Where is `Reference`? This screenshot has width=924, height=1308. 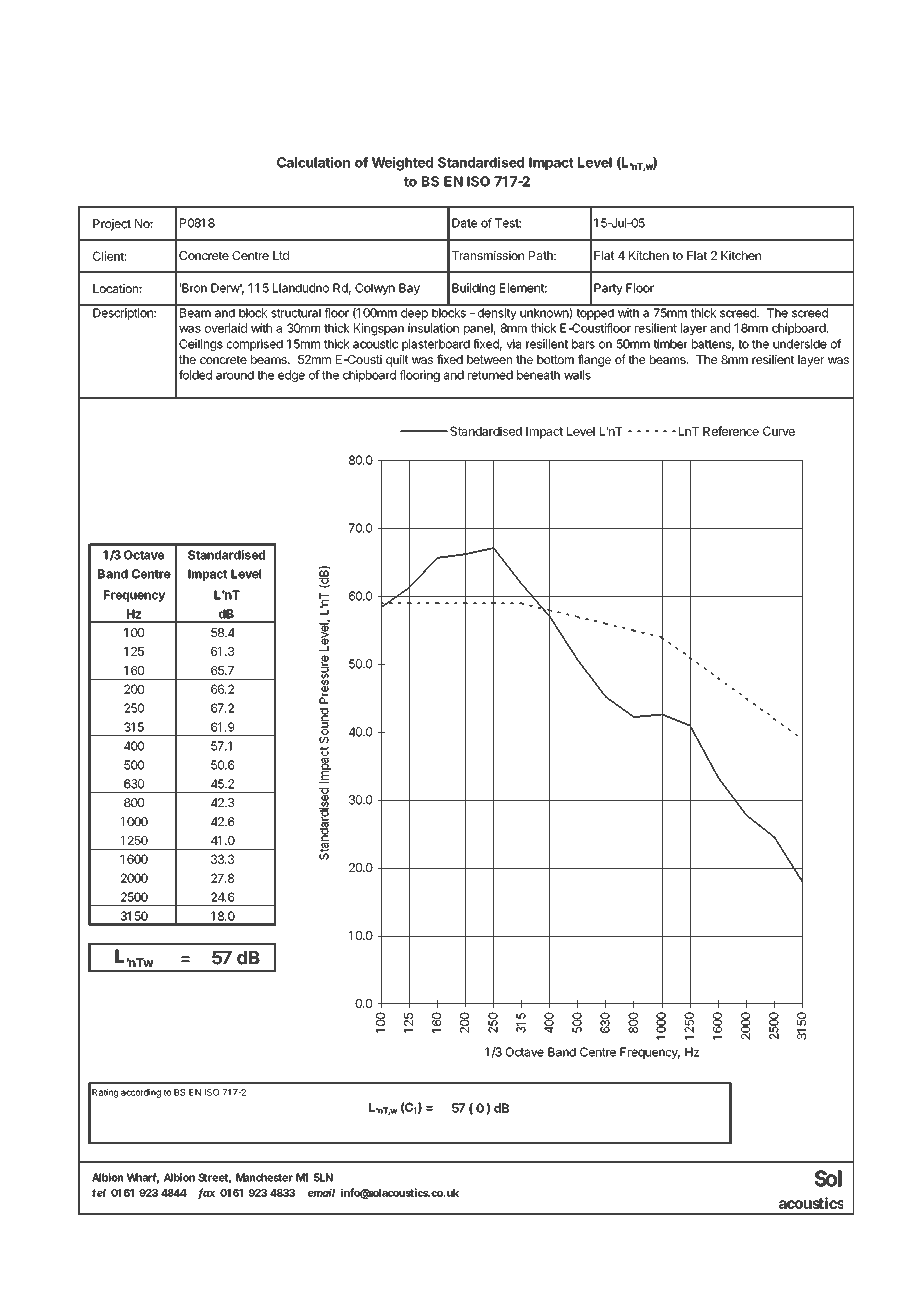 Reference is located at coordinates (731, 431).
